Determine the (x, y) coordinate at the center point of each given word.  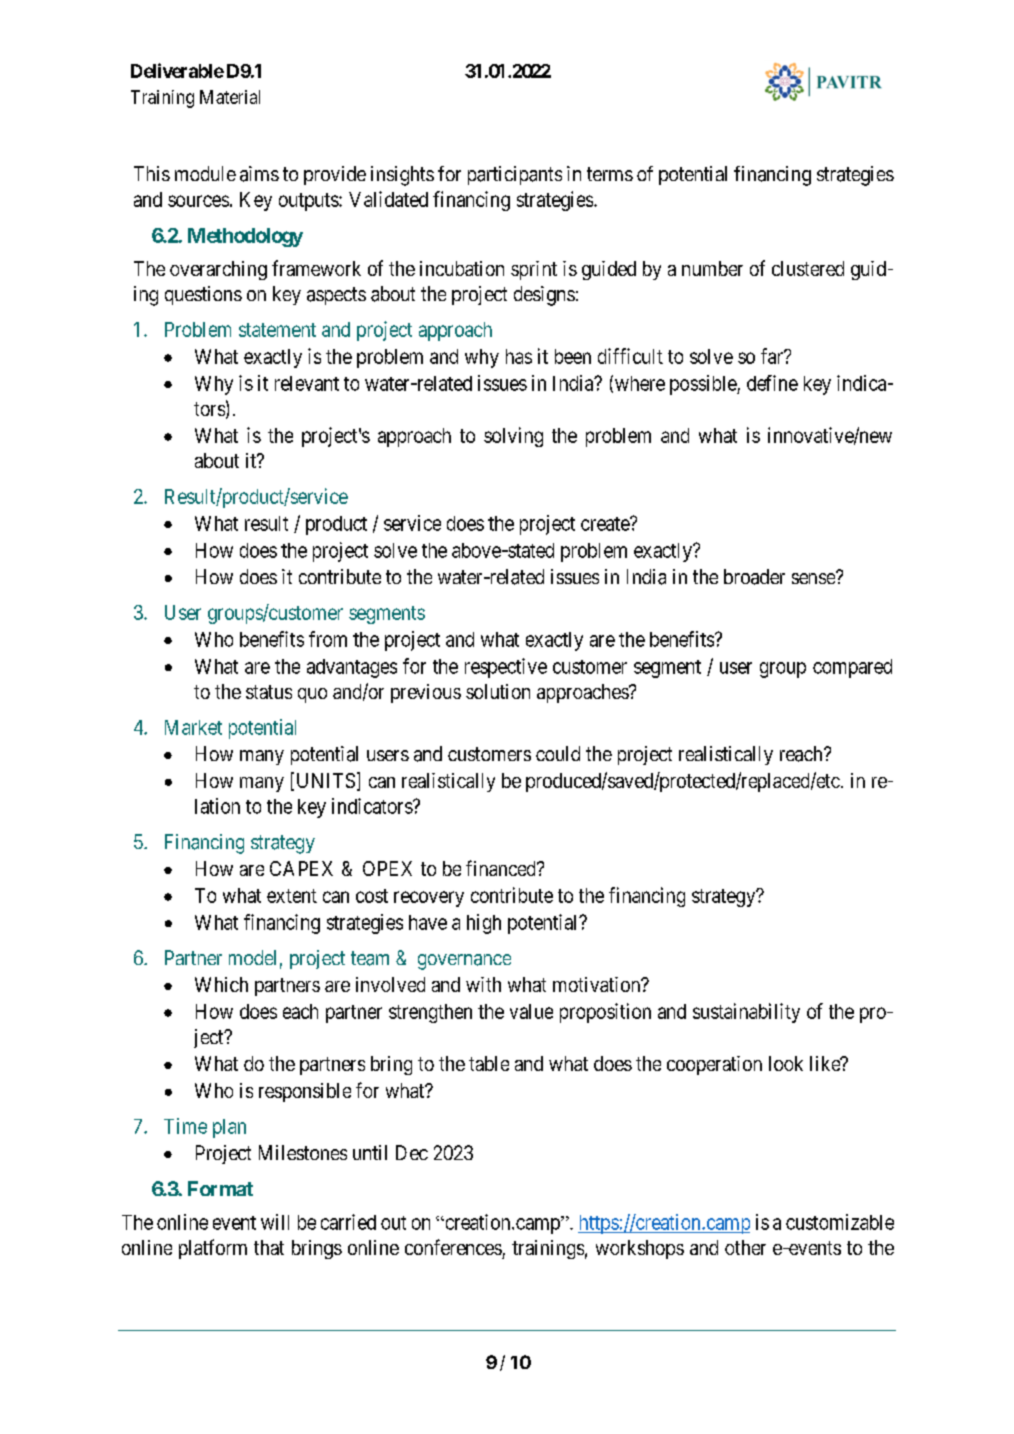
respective (506, 668)
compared (852, 668)
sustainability (746, 1013)
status (269, 692)
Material (230, 97)
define (772, 383)
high (484, 924)
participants (515, 175)
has (519, 356)
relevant (307, 383)
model (252, 957)
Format (220, 1188)
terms (610, 174)
